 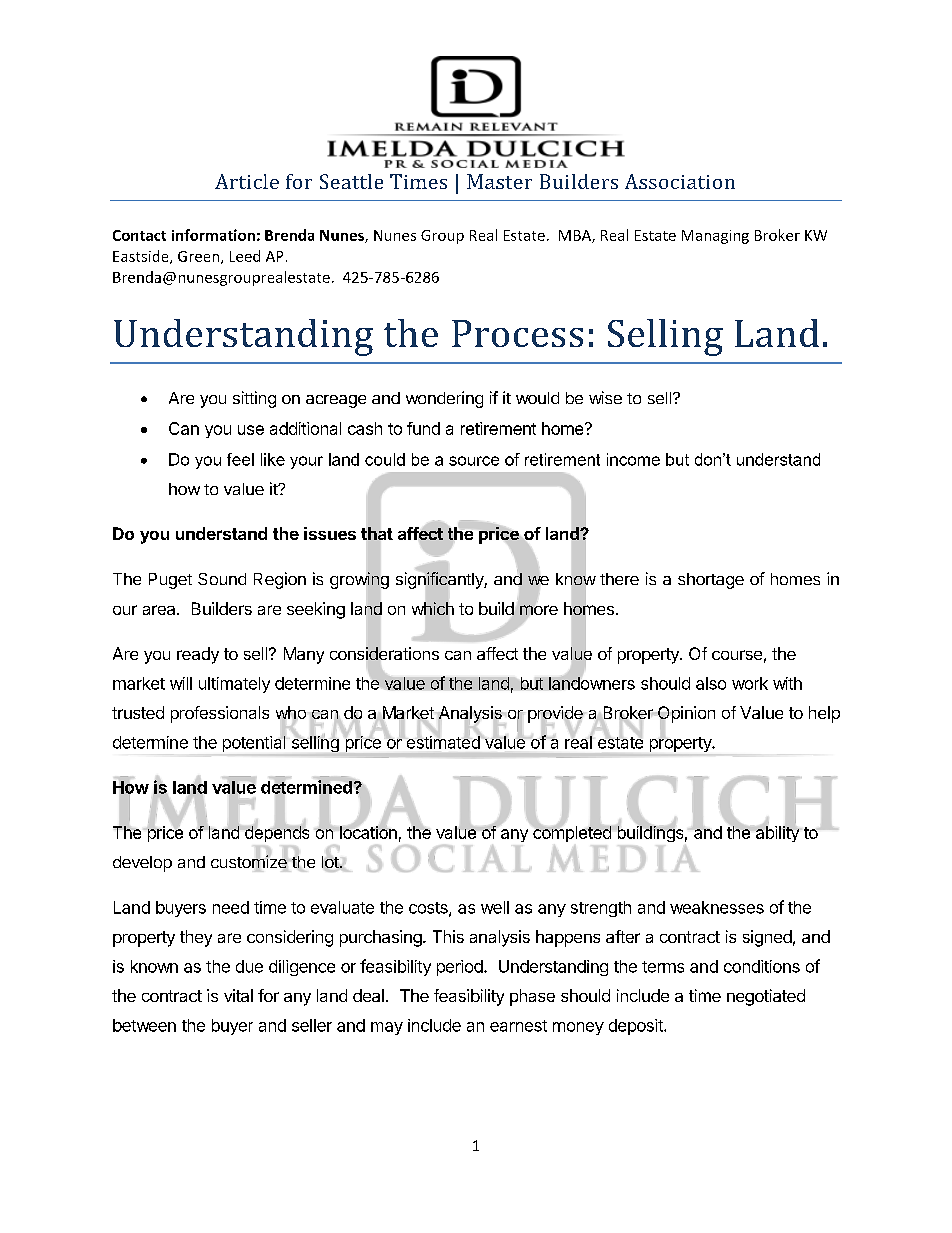 I want to click on wise, so click(x=605, y=397).
